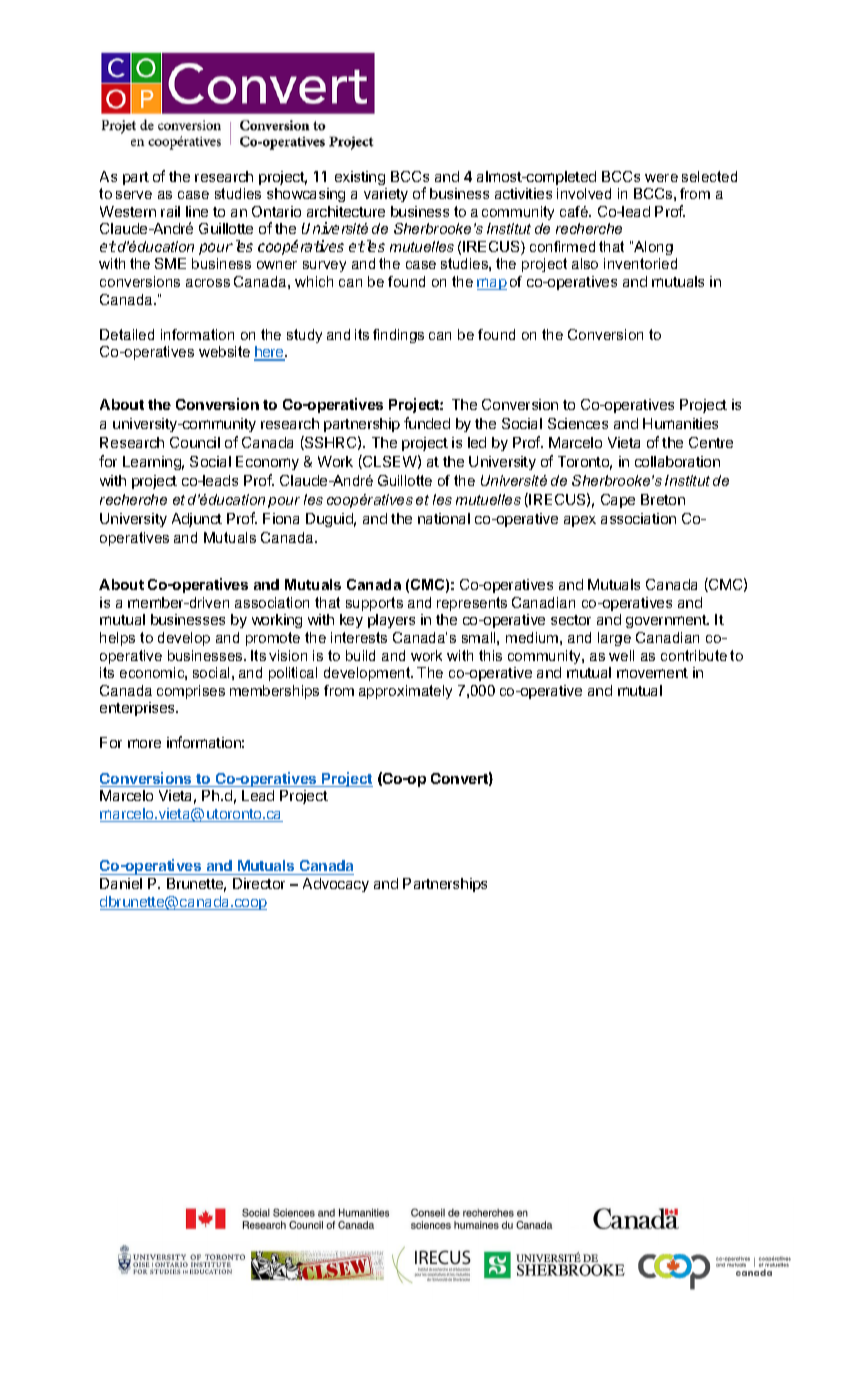 This screenshot has width=849, height=1400. What do you see at coordinates (386, 195) in the screenshot?
I see `variety` at bounding box center [386, 195].
